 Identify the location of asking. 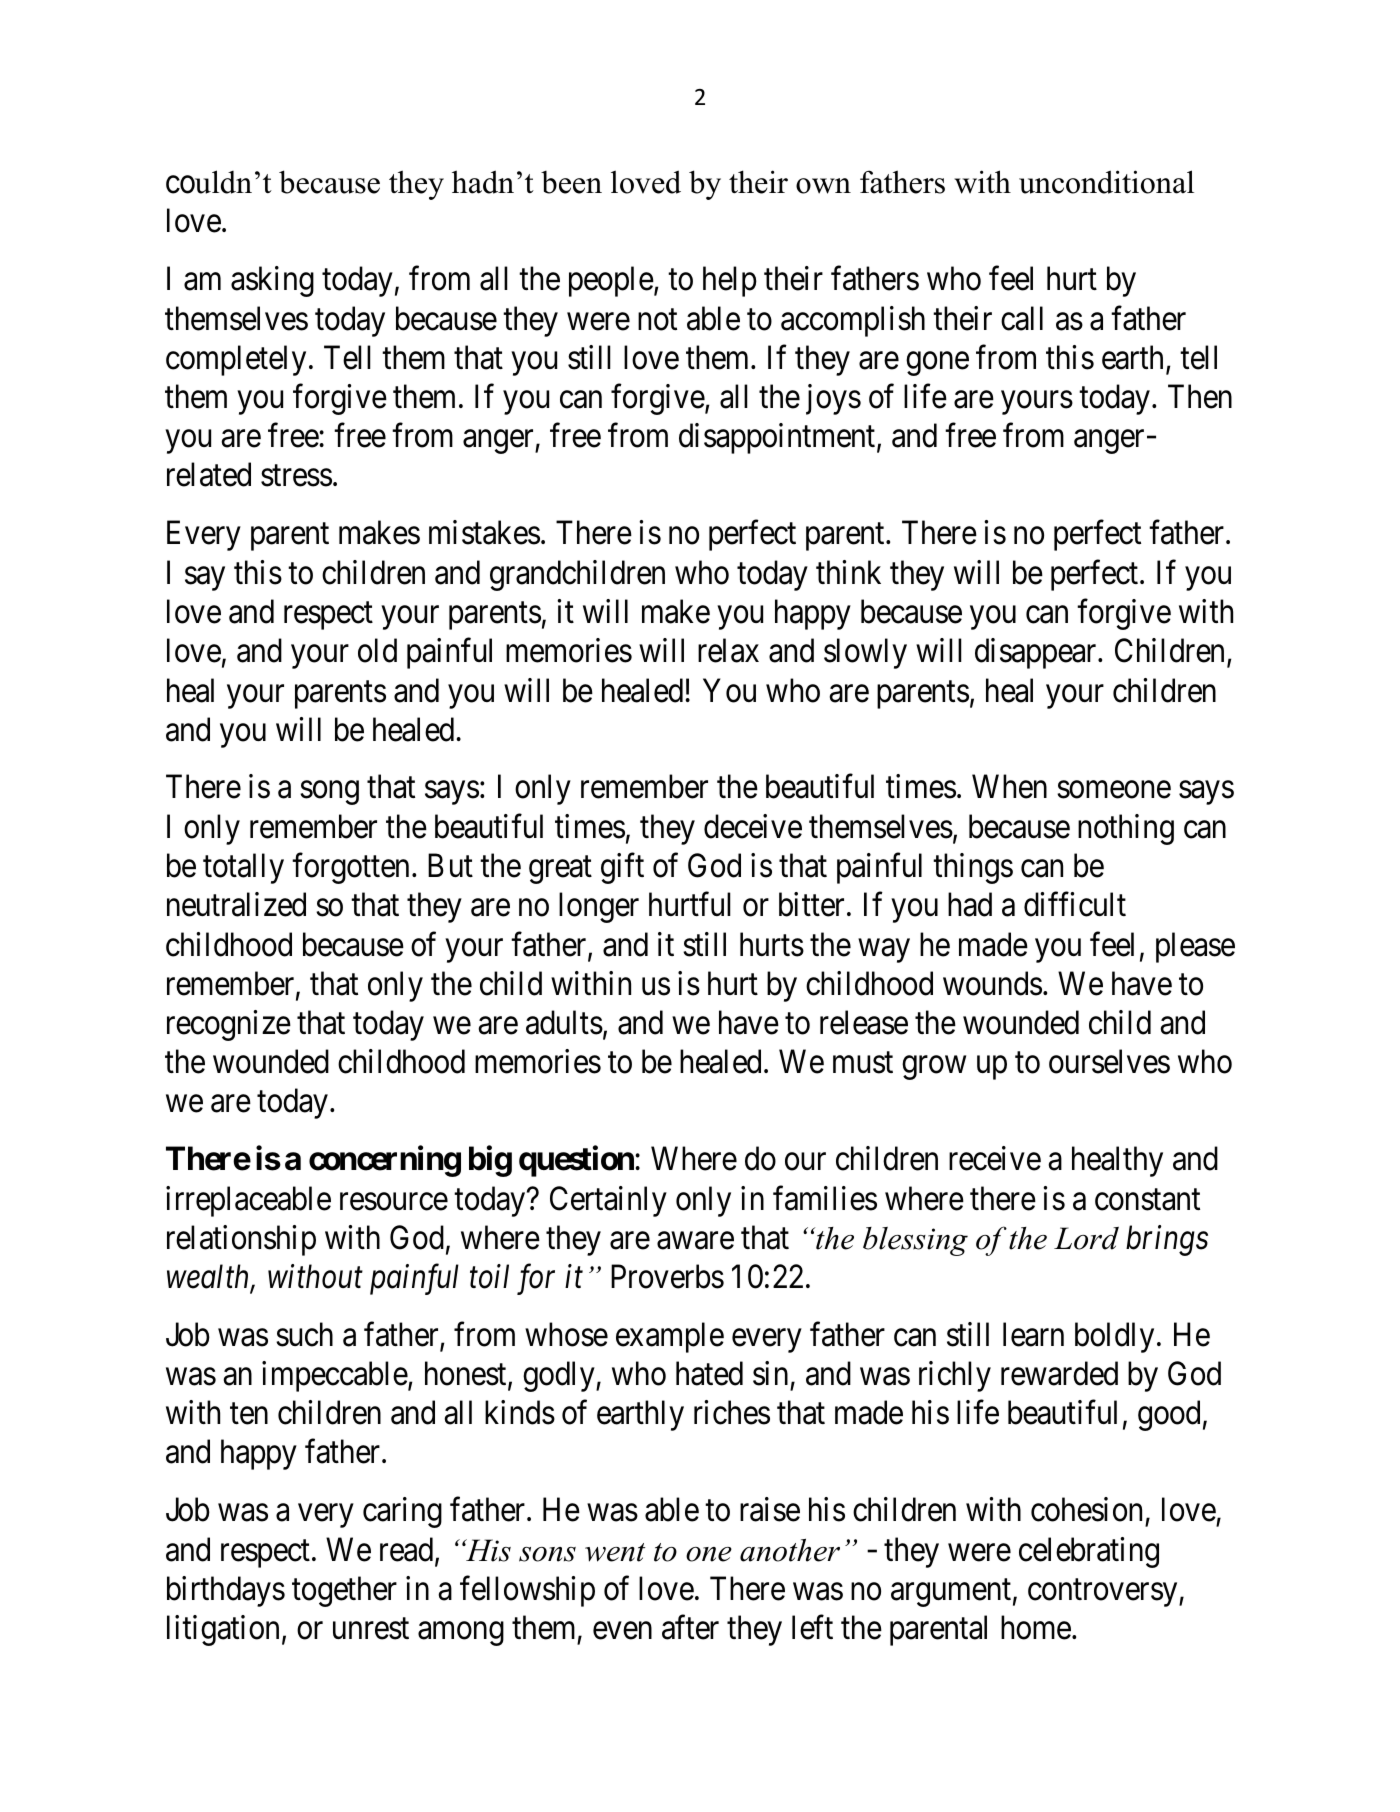
(272, 281).
